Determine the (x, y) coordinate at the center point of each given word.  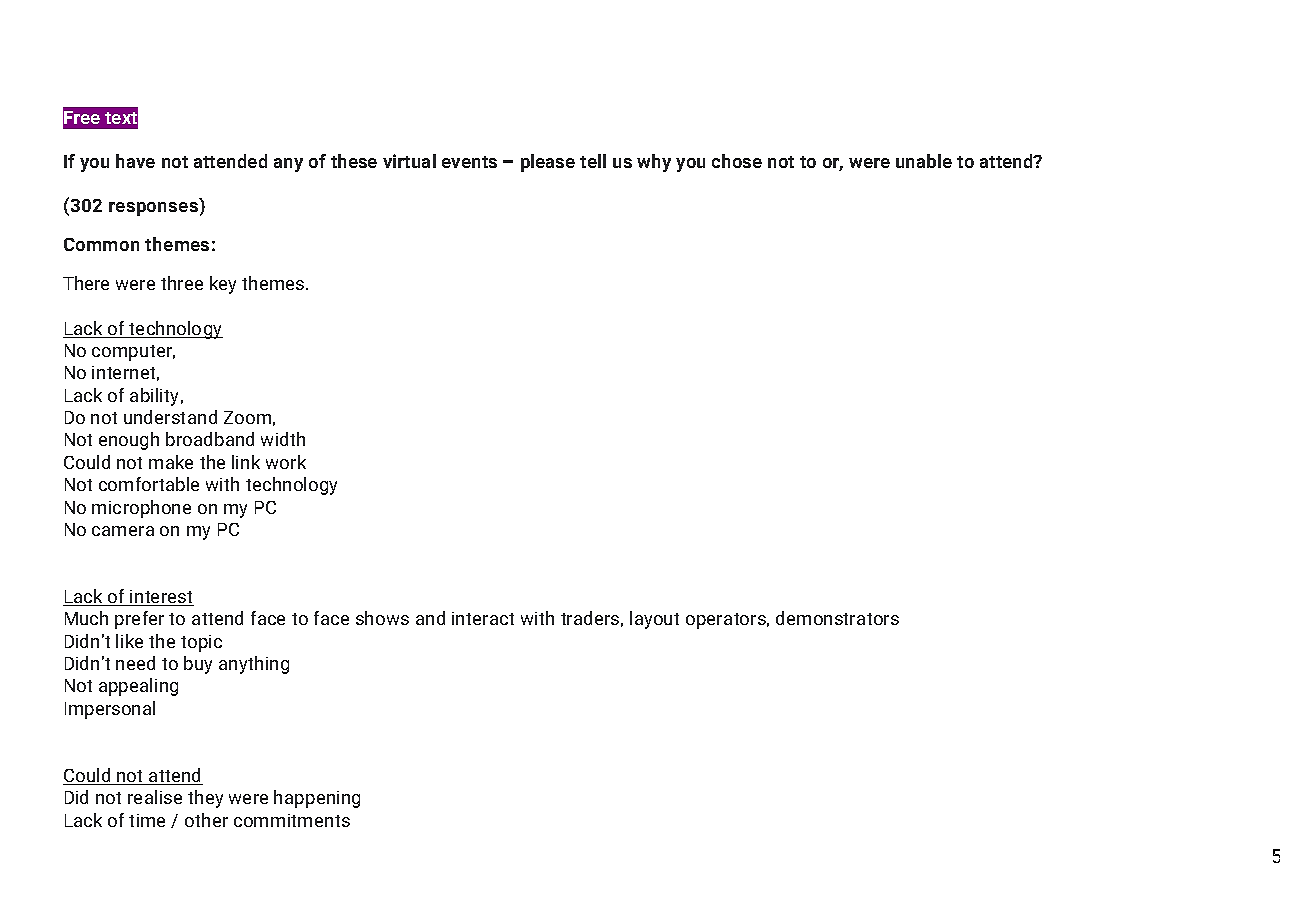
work (286, 462)
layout (654, 620)
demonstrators (837, 618)
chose (737, 161)
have (135, 161)
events (469, 162)
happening (317, 799)
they (205, 799)
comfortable (149, 484)
